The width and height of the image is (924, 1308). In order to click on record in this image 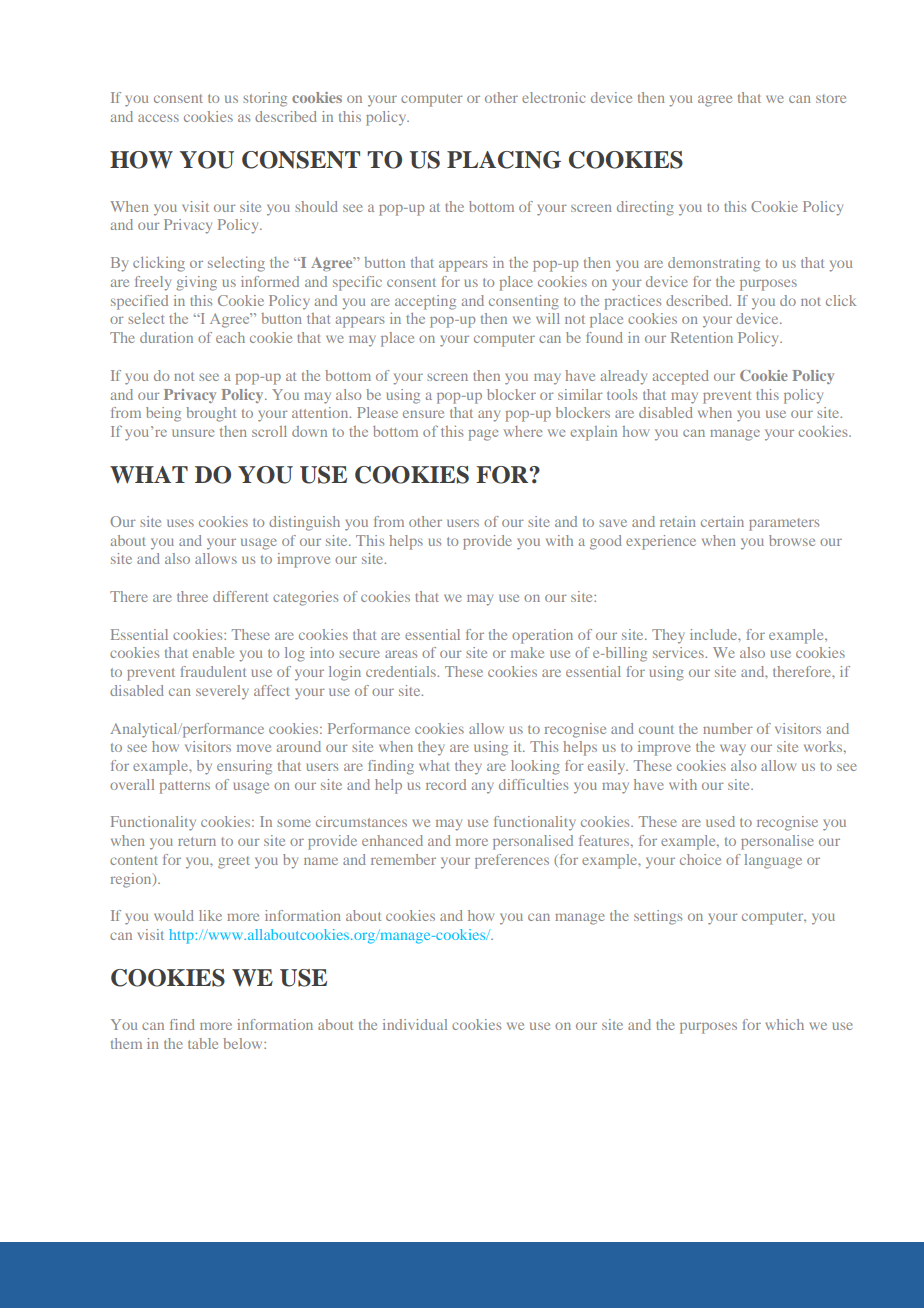, I will do `click(446, 784)`.
